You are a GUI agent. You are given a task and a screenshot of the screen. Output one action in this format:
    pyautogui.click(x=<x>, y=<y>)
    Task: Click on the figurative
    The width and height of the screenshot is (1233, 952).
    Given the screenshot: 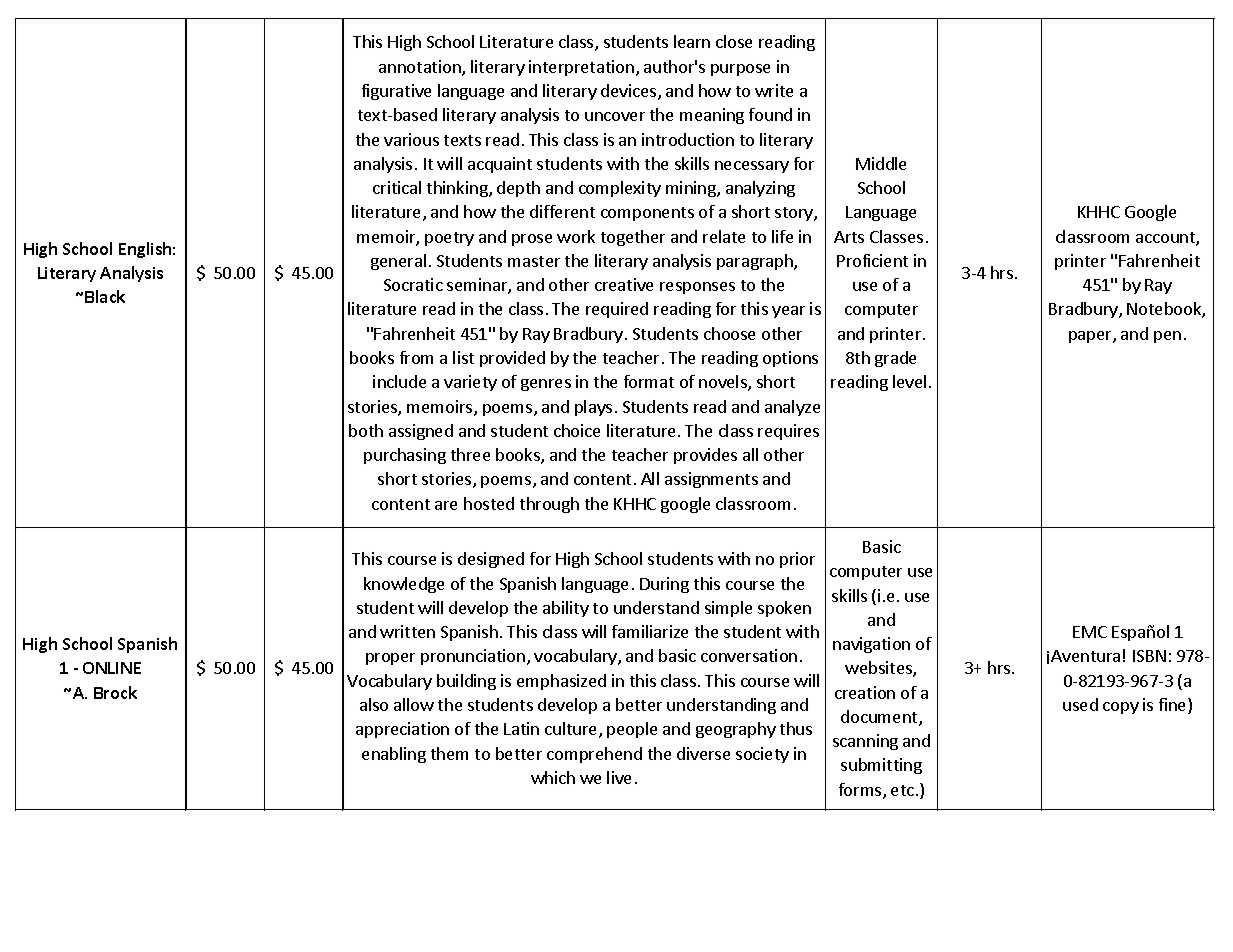 What is the action you would take?
    pyautogui.click(x=396, y=92)
